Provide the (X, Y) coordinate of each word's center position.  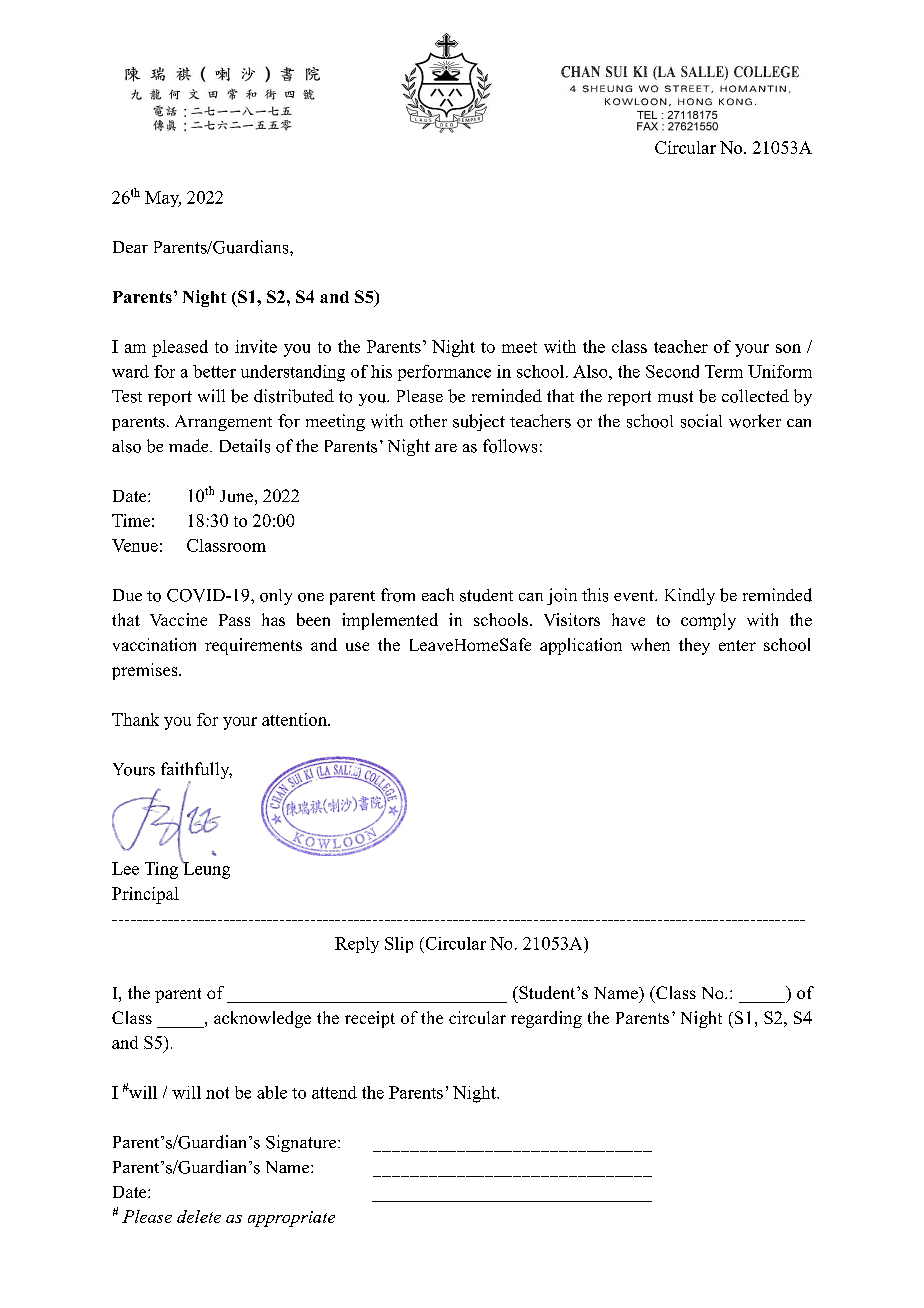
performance (444, 373)
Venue (135, 545)
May (163, 199)
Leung (205, 869)
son (788, 348)
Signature (302, 1143)
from (398, 595)
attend (334, 1092)
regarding (546, 1019)
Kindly (690, 596)
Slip (399, 945)
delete (199, 1216)
